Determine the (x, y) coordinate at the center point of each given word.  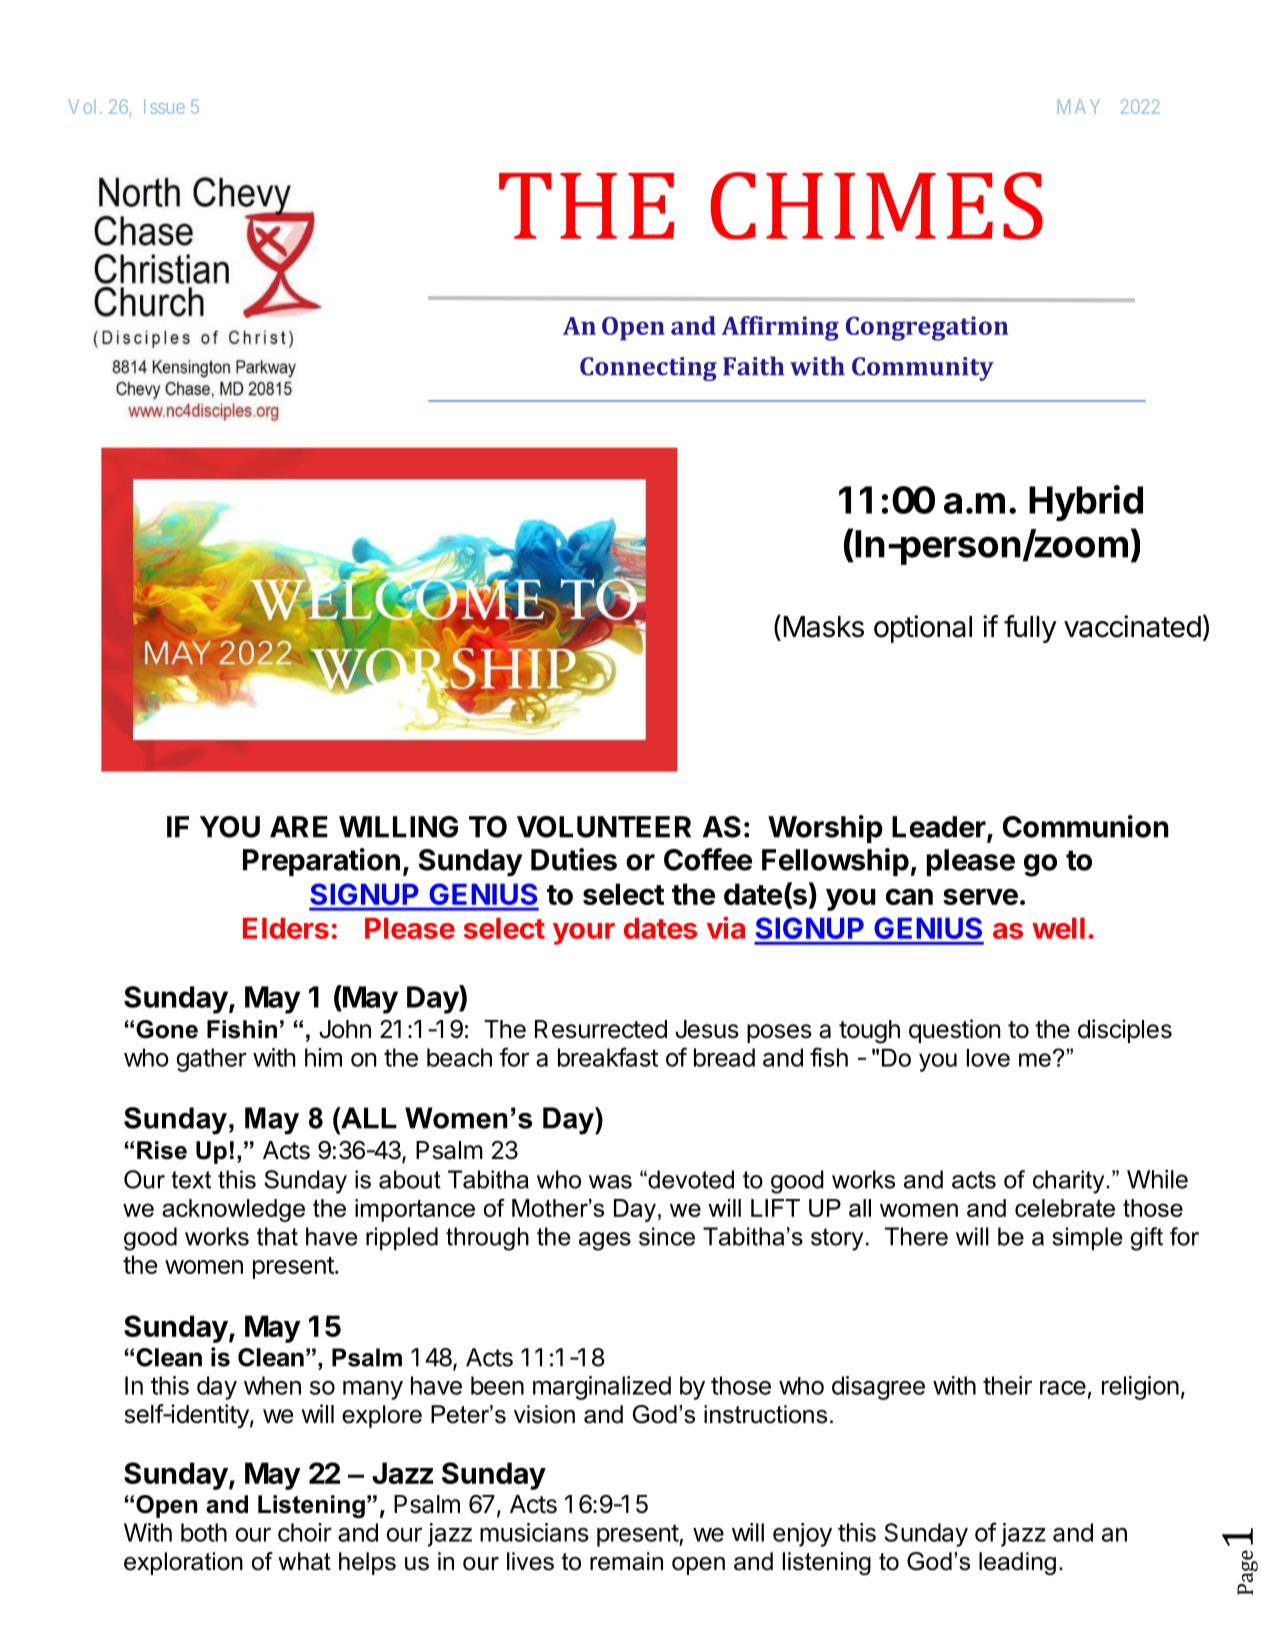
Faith (753, 366)
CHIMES (877, 206)
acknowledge (233, 1210)
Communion (1086, 826)
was (610, 1182)
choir (305, 1532)
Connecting (648, 369)
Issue (164, 106)
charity (1070, 1182)
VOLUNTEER (604, 827)
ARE (299, 827)
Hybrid (1086, 503)
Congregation (927, 328)
